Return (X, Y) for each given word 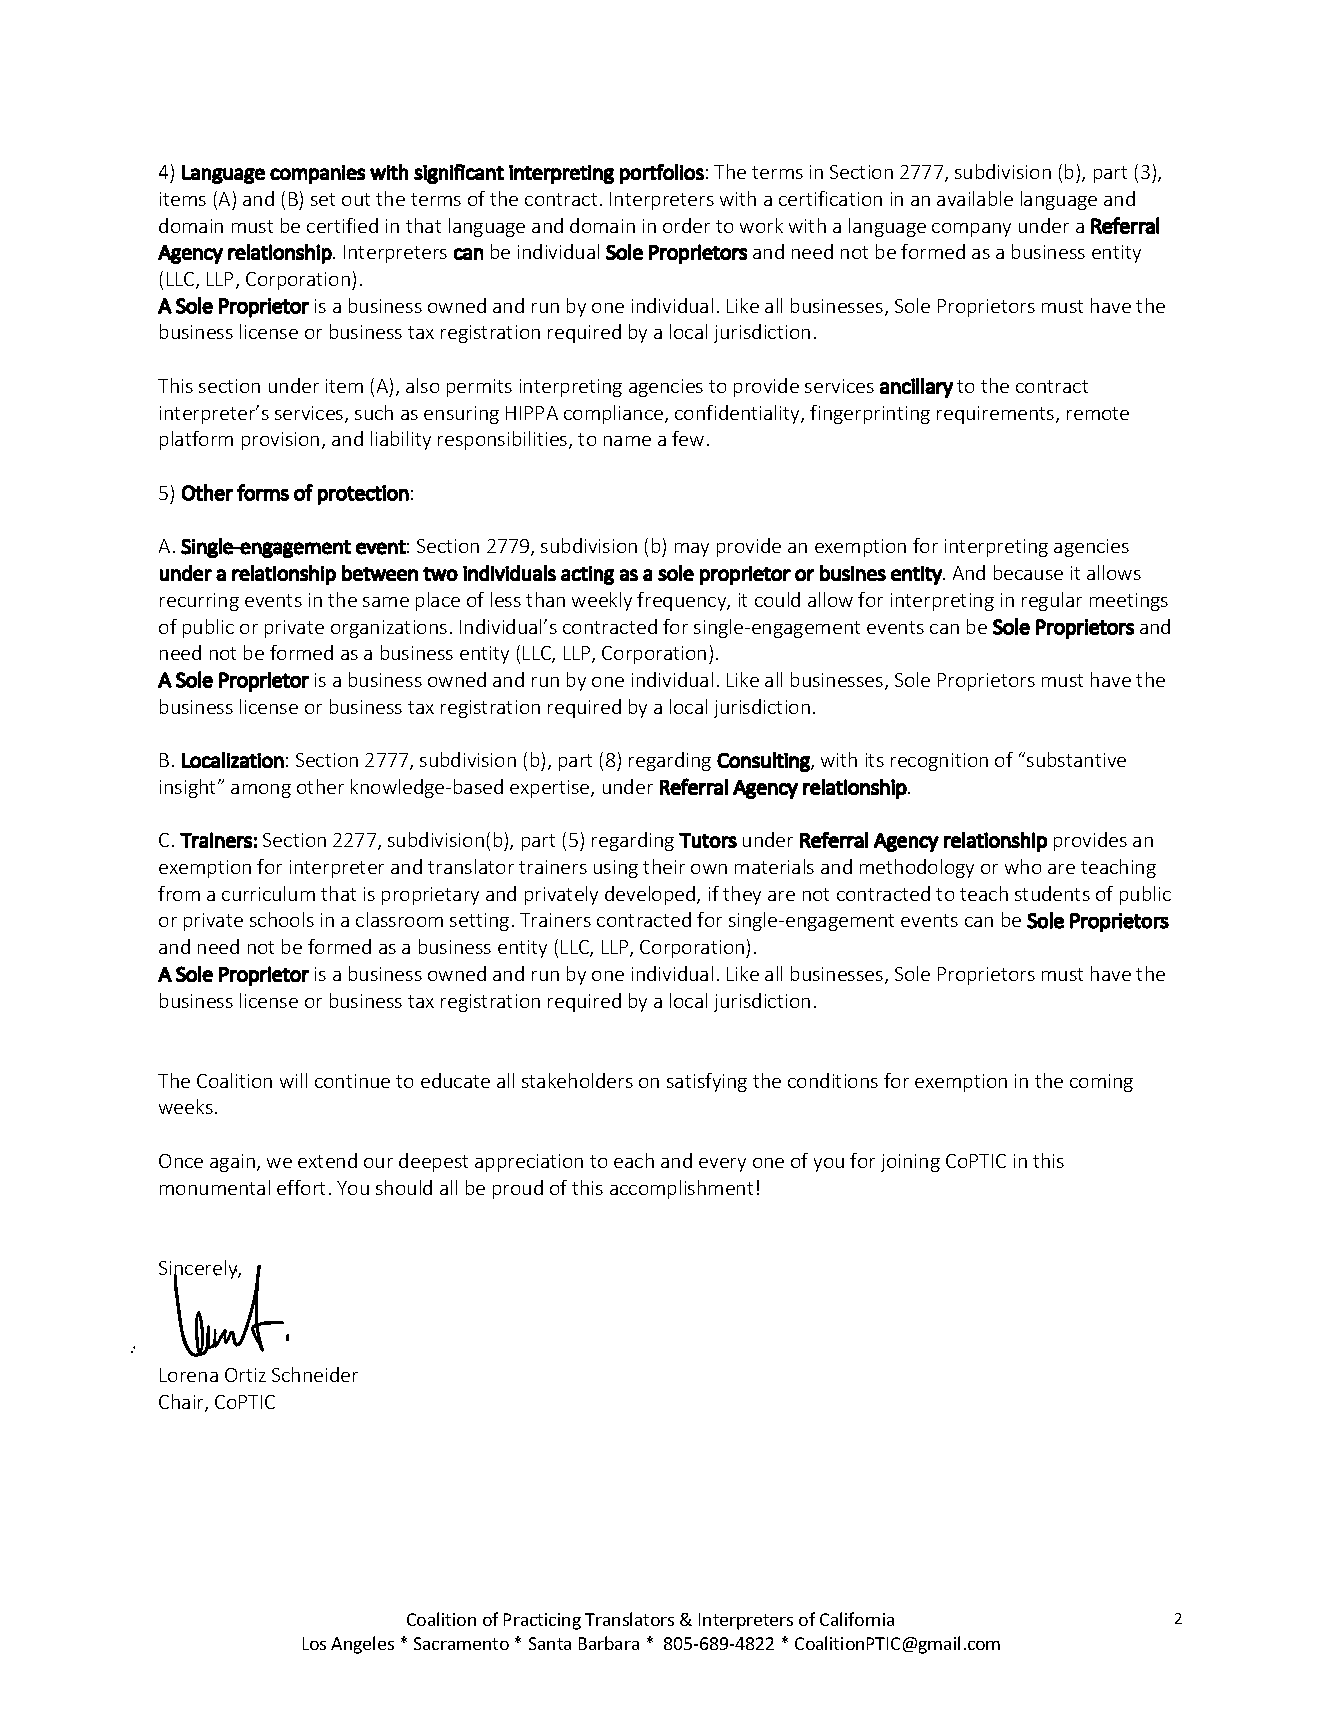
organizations (389, 629)
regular (1052, 601)
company (971, 230)
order (686, 225)
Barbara (609, 1643)
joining (910, 1163)
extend (327, 1160)
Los (314, 1643)
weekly (602, 601)
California (857, 1619)
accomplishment (681, 1189)
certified (342, 225)
